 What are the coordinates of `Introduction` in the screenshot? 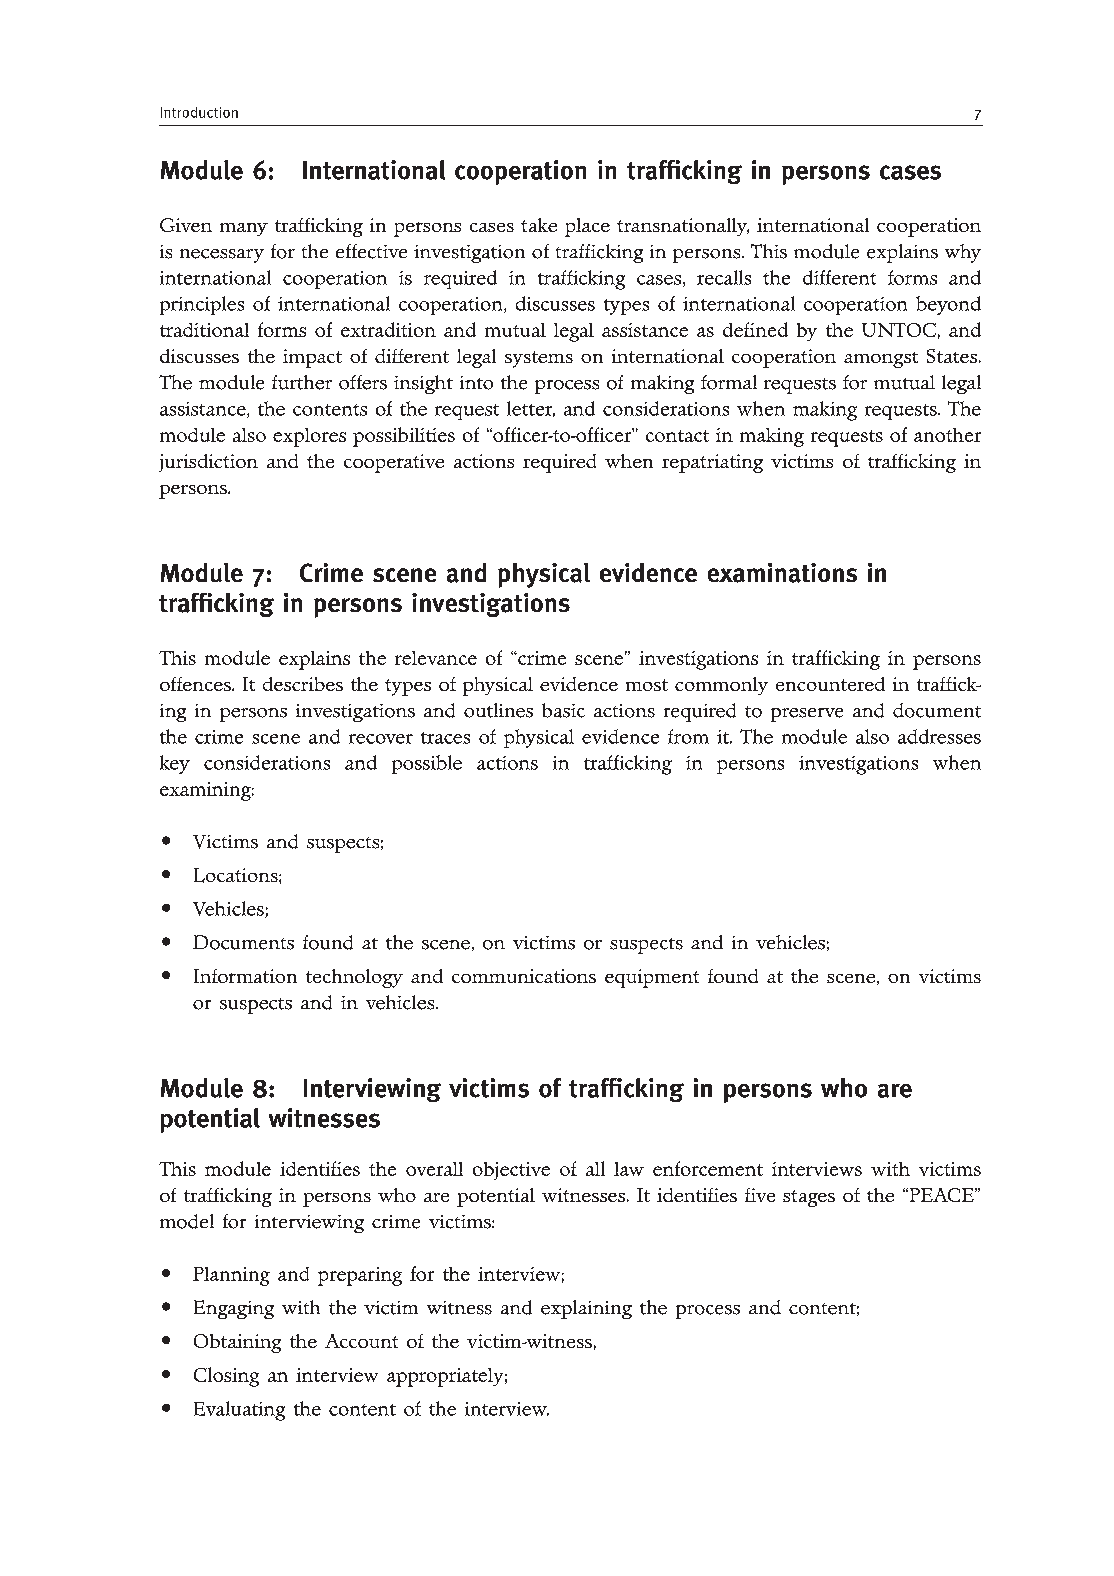 It's located at (199, 112).
